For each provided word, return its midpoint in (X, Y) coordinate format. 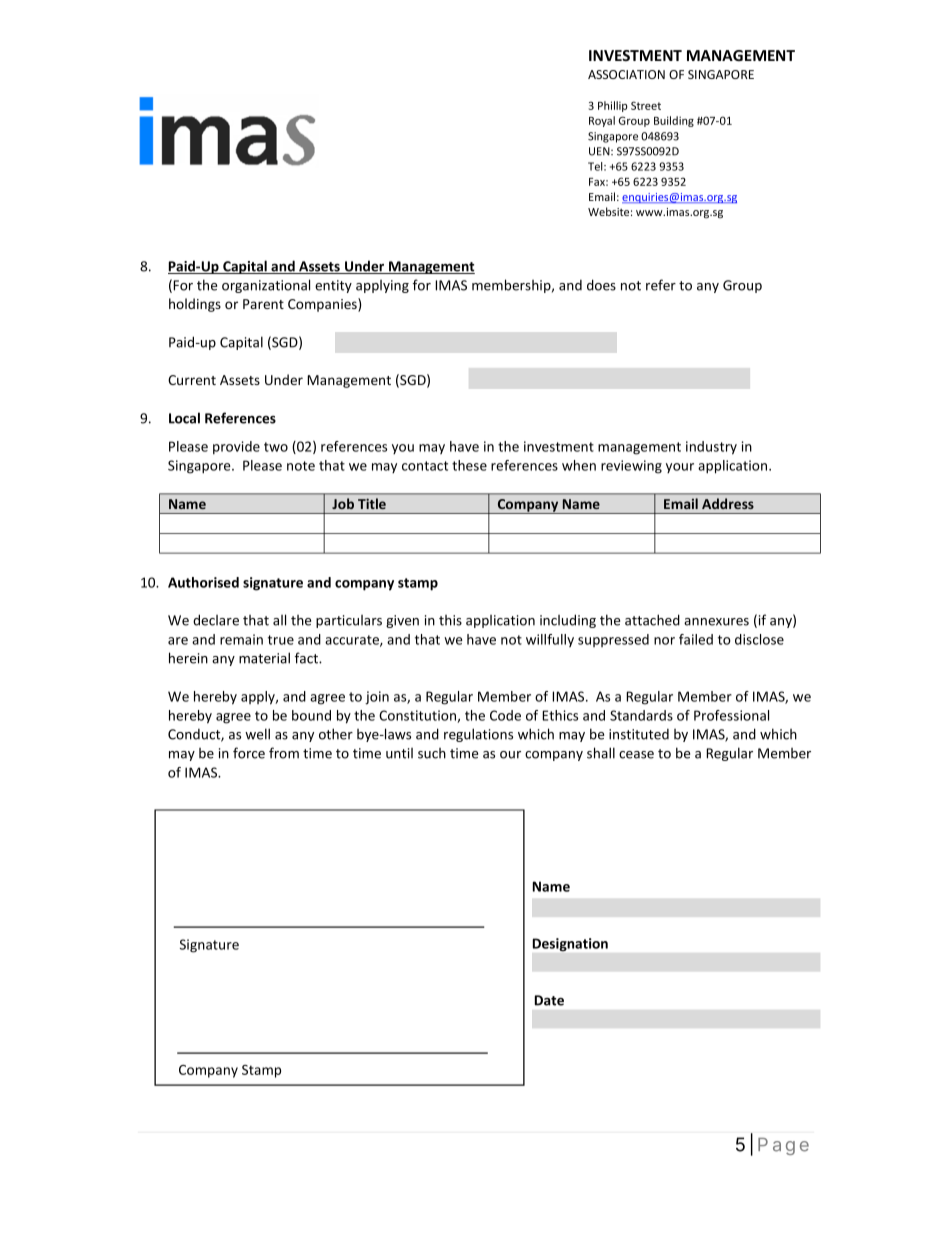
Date (549, 1000)
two (276, 447)
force (249, 753)
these (469, 465)
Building (674, 121)
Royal (602, 121)
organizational (266, 286)
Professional (731, 715)
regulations (478, 735)
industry (711, 448)
